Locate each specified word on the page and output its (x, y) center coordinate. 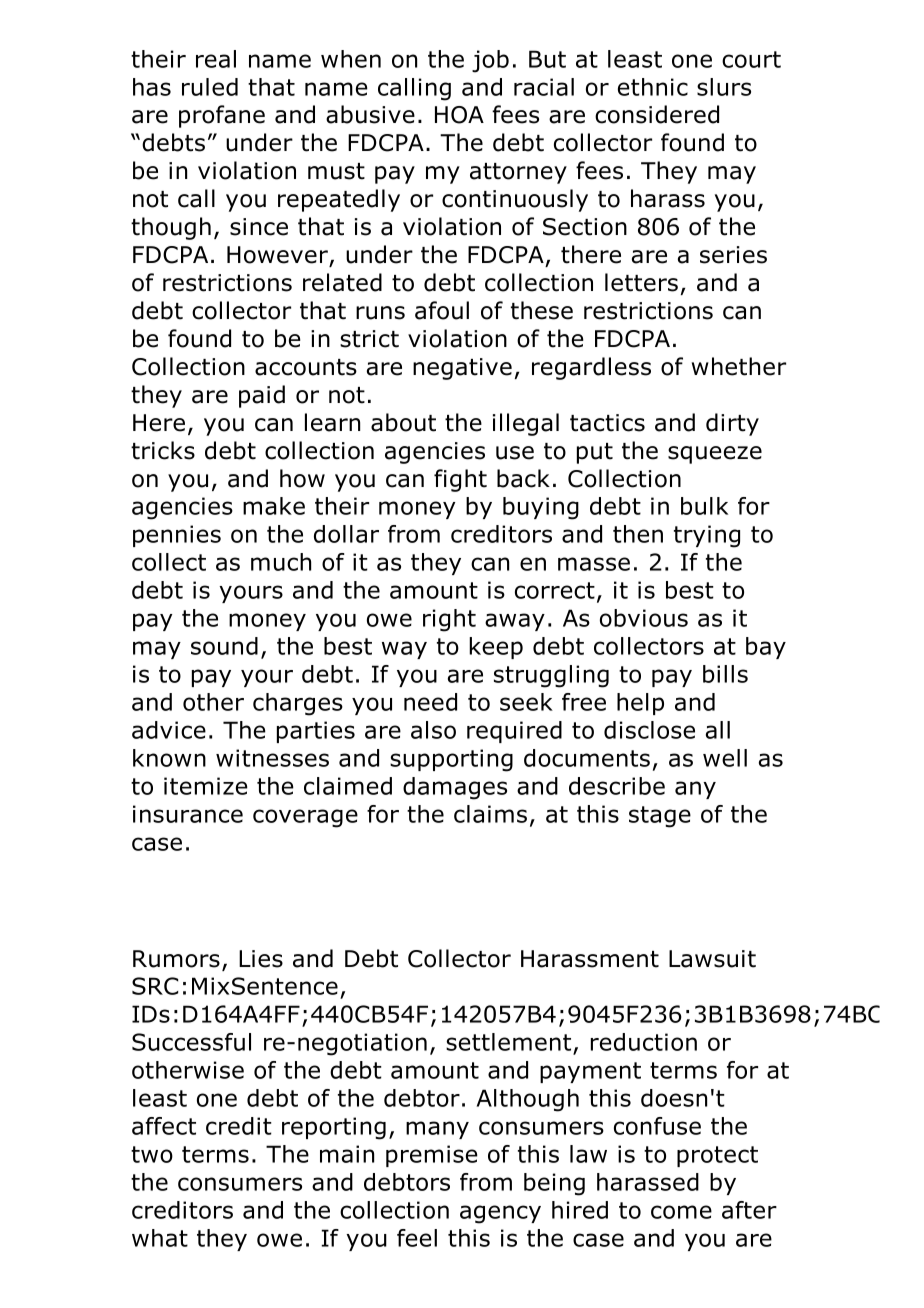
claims (490, 814)
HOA (459, 115)
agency (500, 1214)
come (681, 1212)
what (160, 1238)
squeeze (715, 455)
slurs (724, 87)
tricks (163, 450)
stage (660, 817)
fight (460, 480)
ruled (210, 87)
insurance (188, 814)
